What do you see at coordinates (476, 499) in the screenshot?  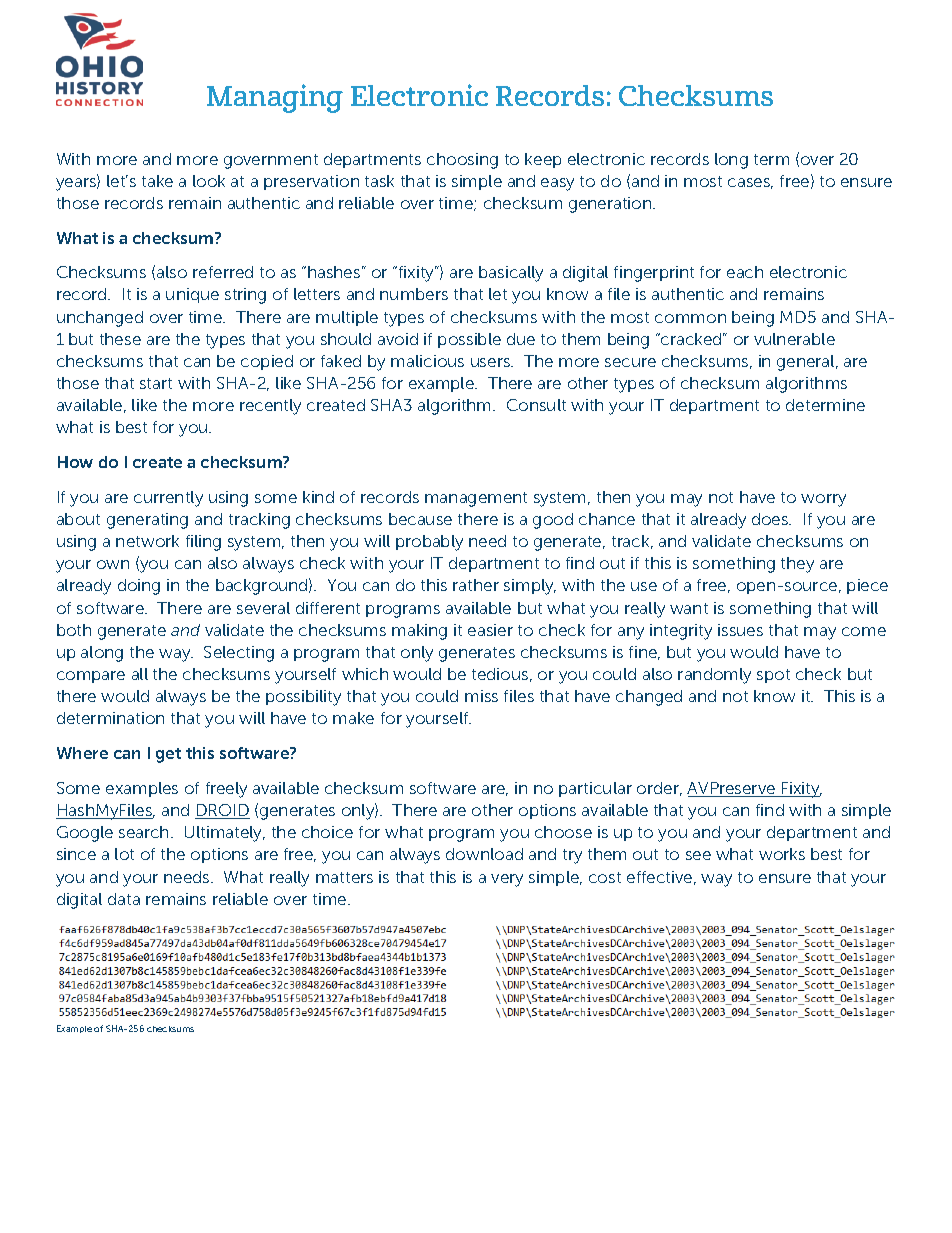 I see `management` at bounding box center [476, 499].
